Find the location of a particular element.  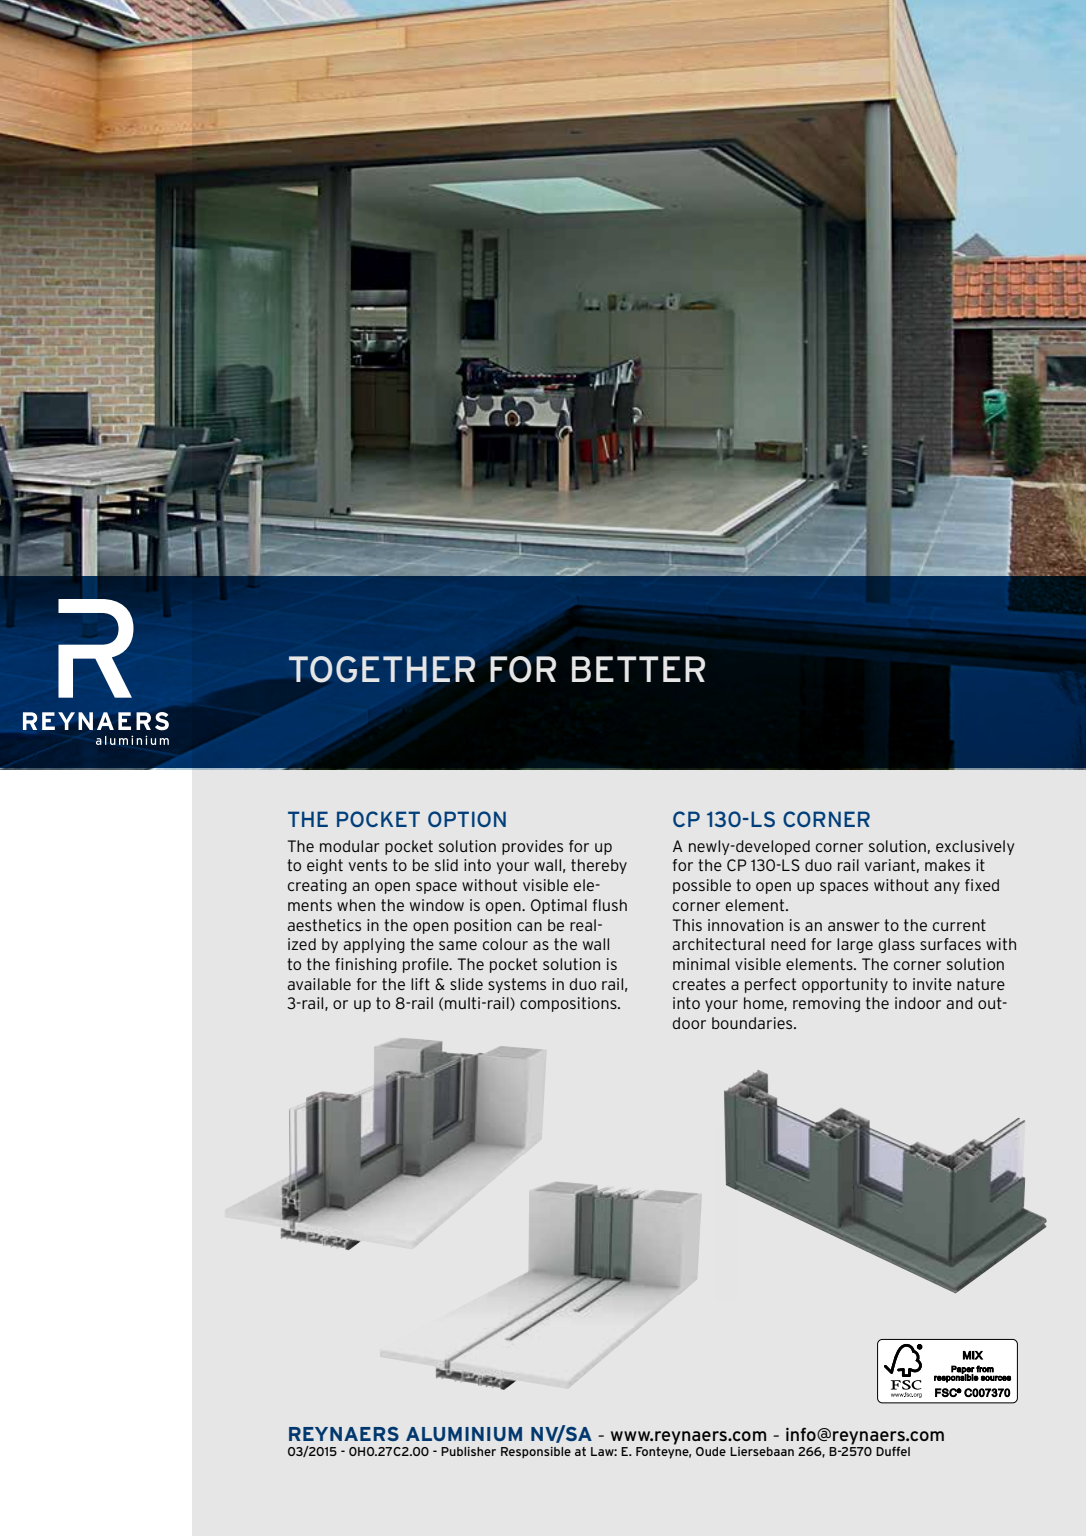

BETTER is located at coordinates (638, 669).
